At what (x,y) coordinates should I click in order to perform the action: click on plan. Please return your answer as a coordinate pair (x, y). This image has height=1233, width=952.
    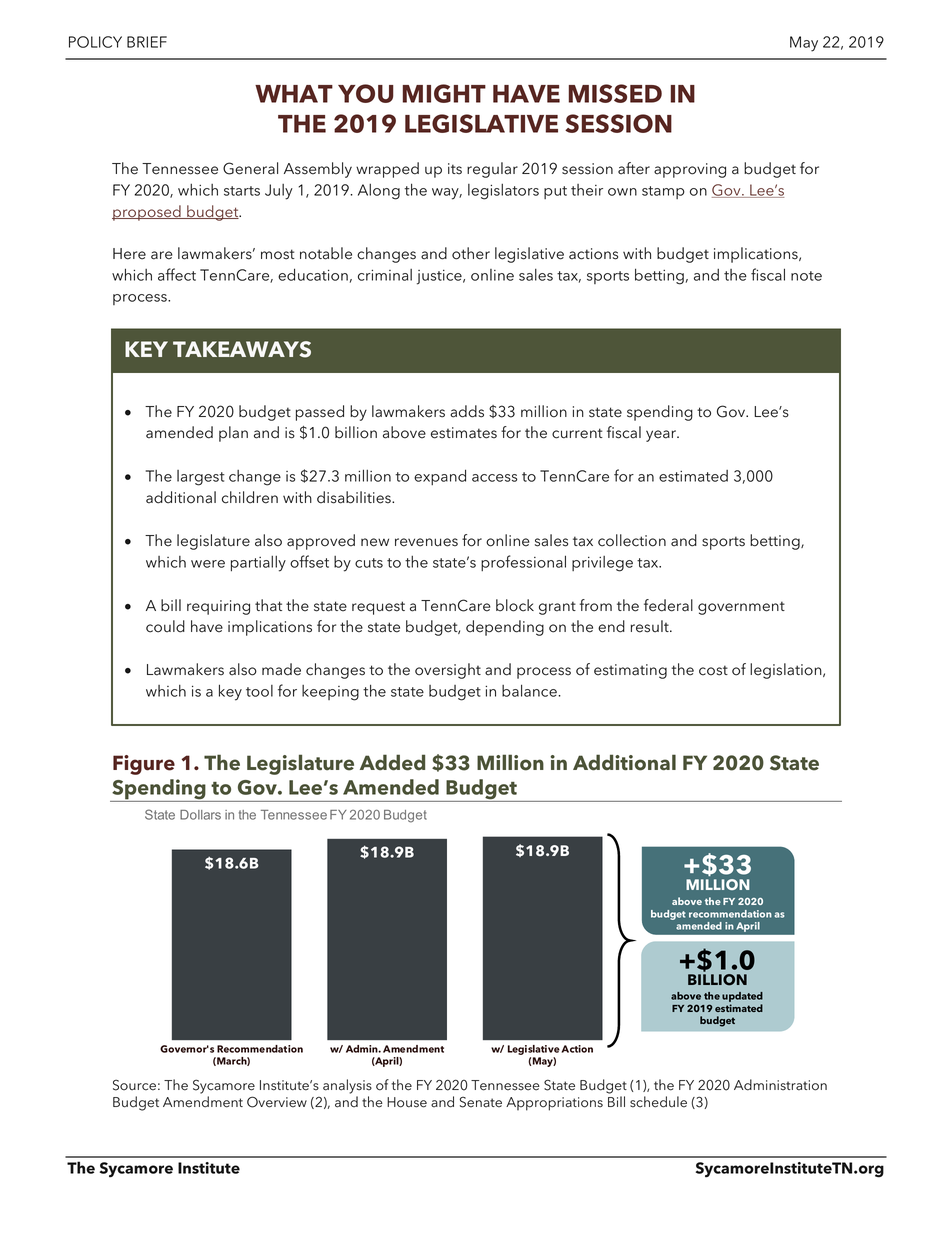
    Looking at the image, I should click on (233, 434).
